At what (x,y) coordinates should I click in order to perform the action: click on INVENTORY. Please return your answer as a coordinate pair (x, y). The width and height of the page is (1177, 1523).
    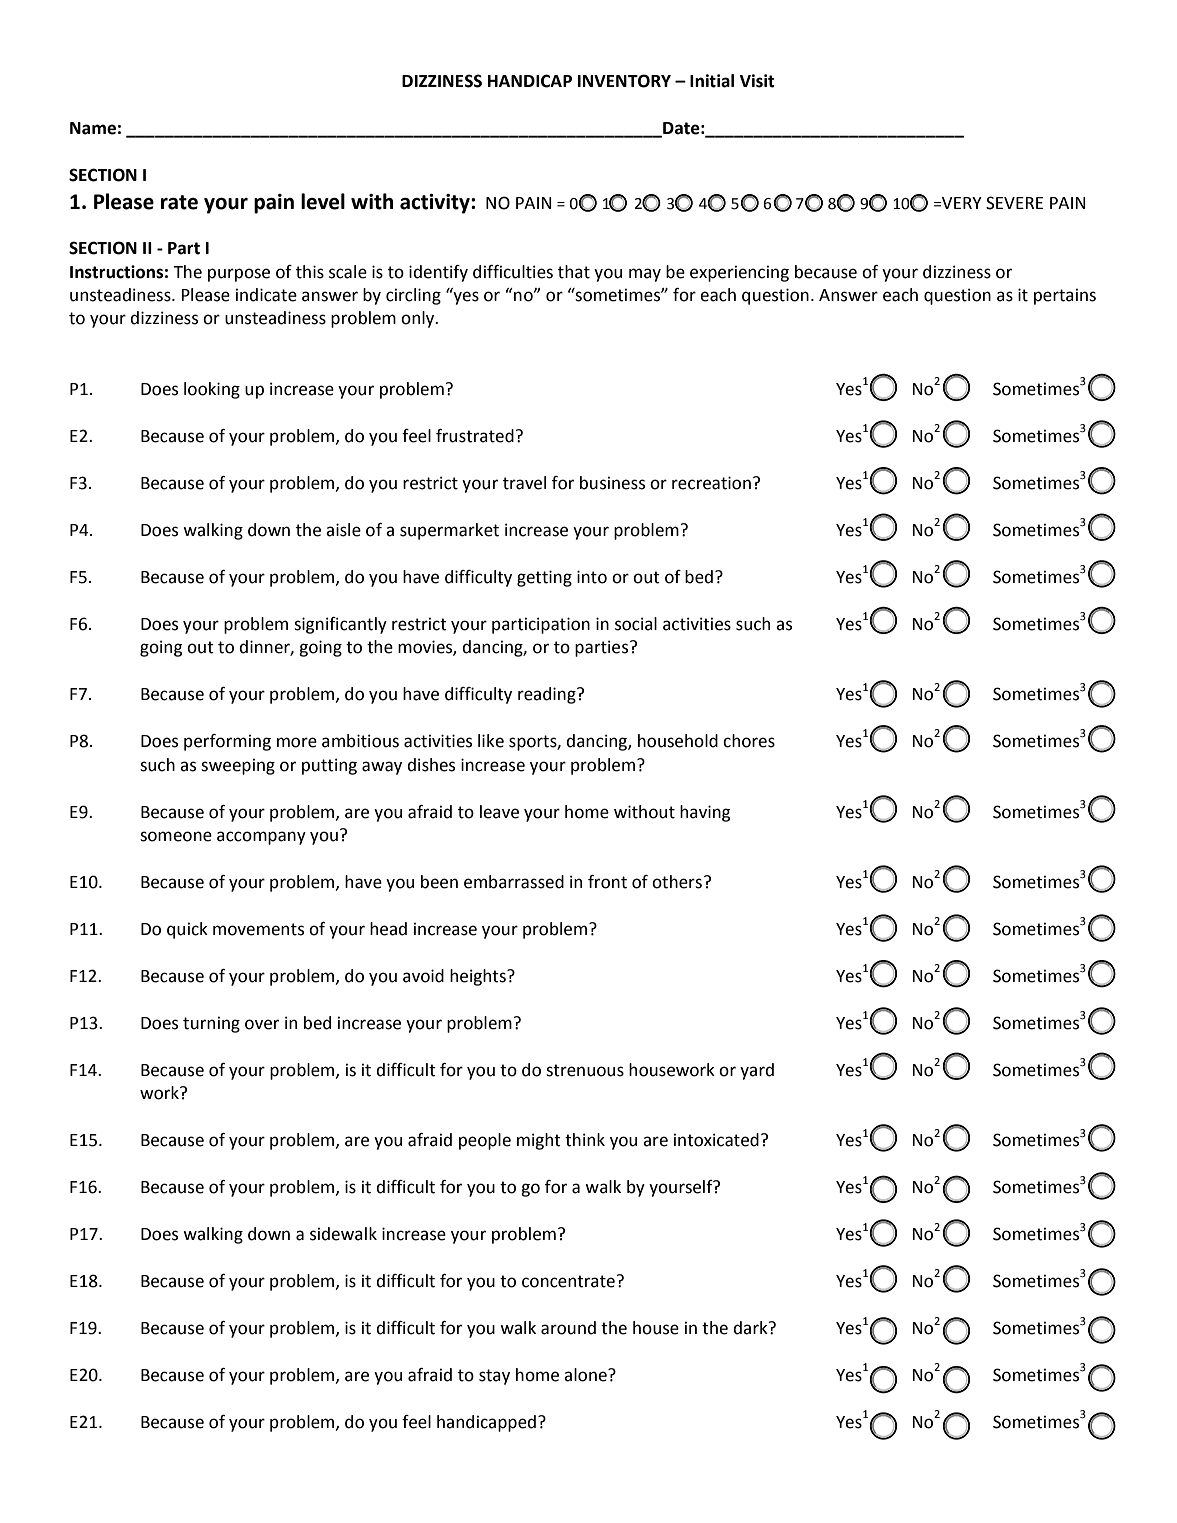
    Looking at the image, I should click on (624, 81).
